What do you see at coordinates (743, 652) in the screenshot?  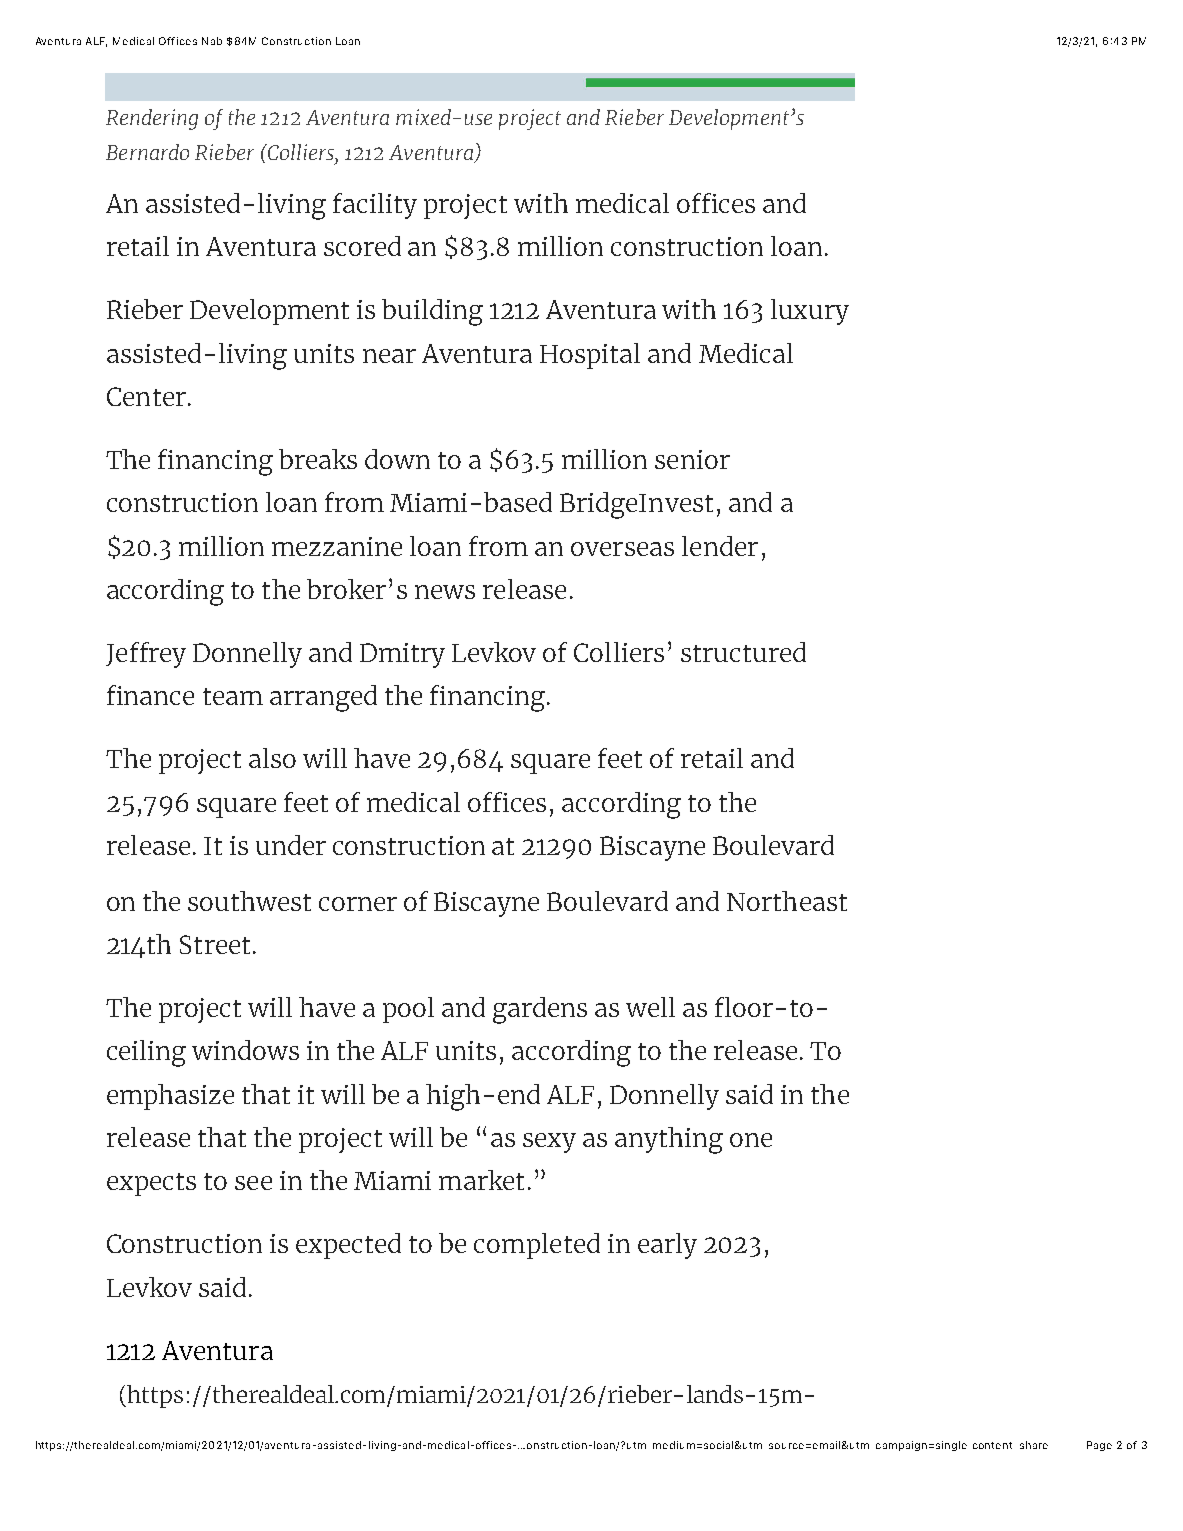 I see `structured` at bounding box center [743, 652].
